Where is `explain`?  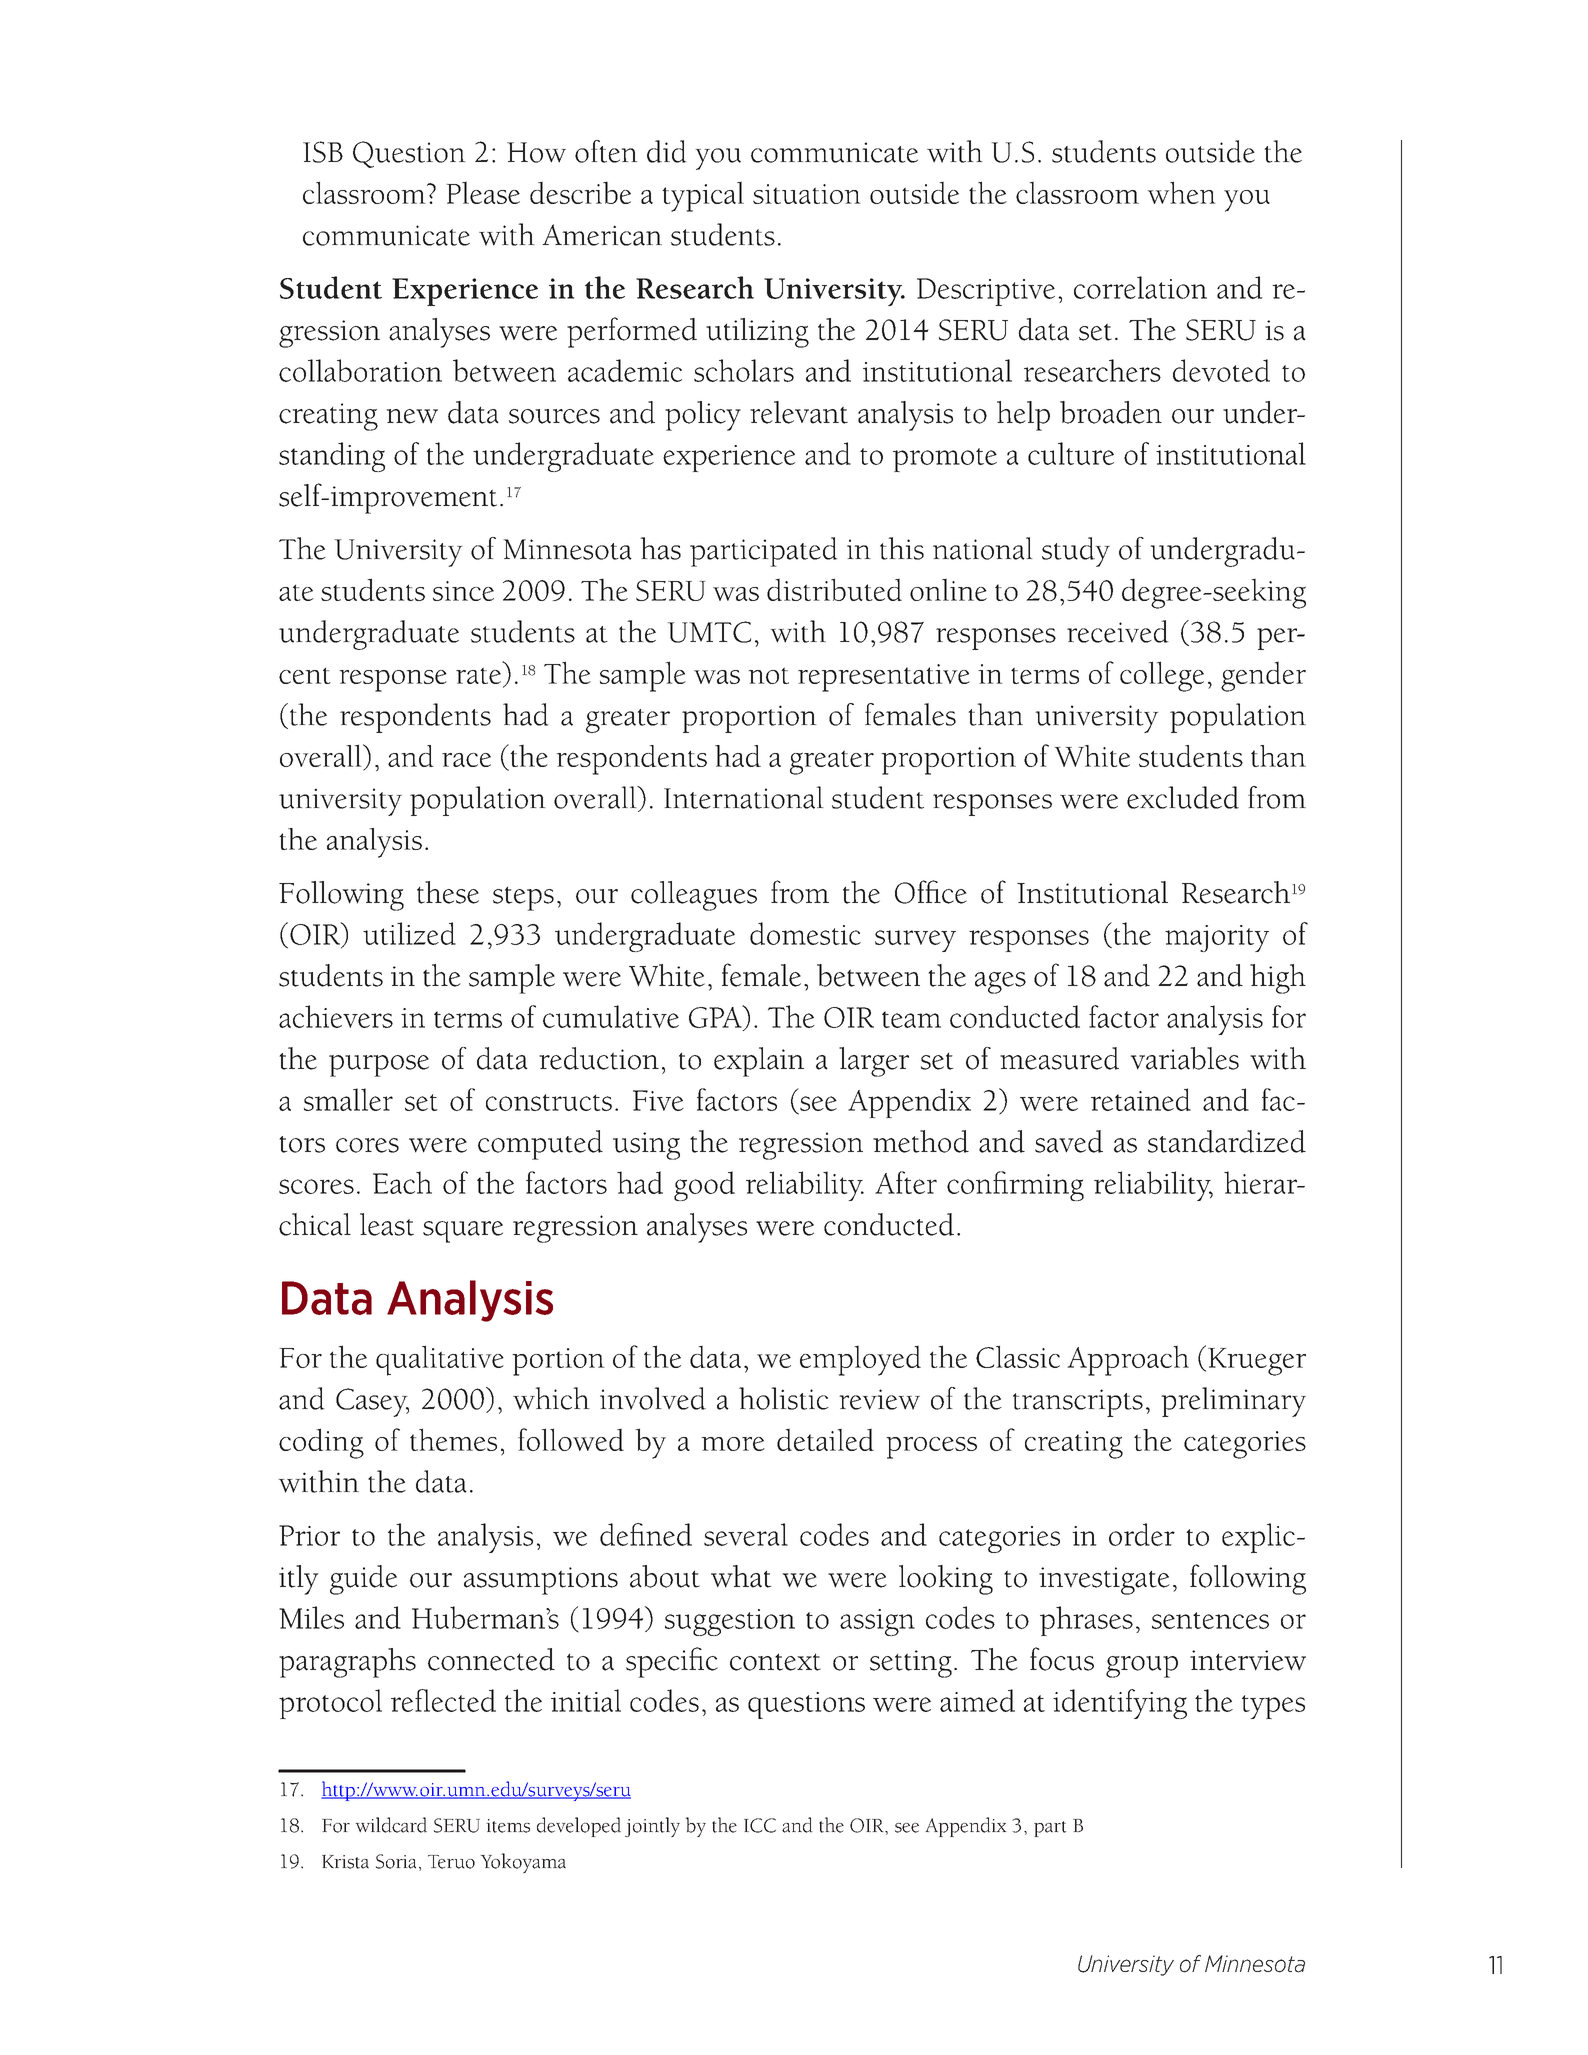 explain is located at coordinates (759, 1062).
